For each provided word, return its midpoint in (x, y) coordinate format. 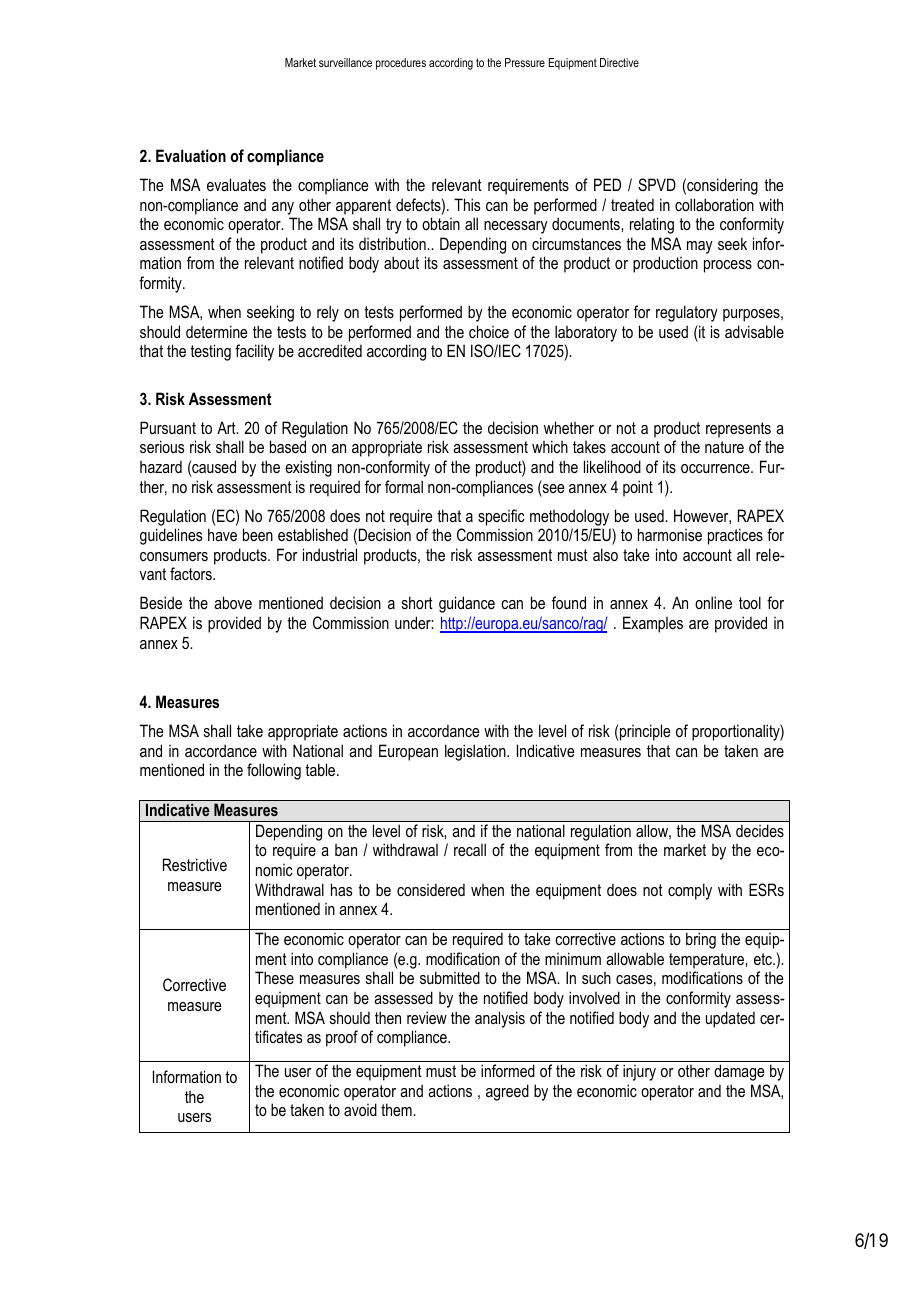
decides (760, 830)
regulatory (687, 313)
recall (470, 849)
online (713, 602)
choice (489, 331)
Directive (619, 62)
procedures (401, 64)
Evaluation (191, 155)
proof (342, 1038)
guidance (467, 604)
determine (216, 331)
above (233, 602)
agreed (507, 1092)
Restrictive (195, 864)
